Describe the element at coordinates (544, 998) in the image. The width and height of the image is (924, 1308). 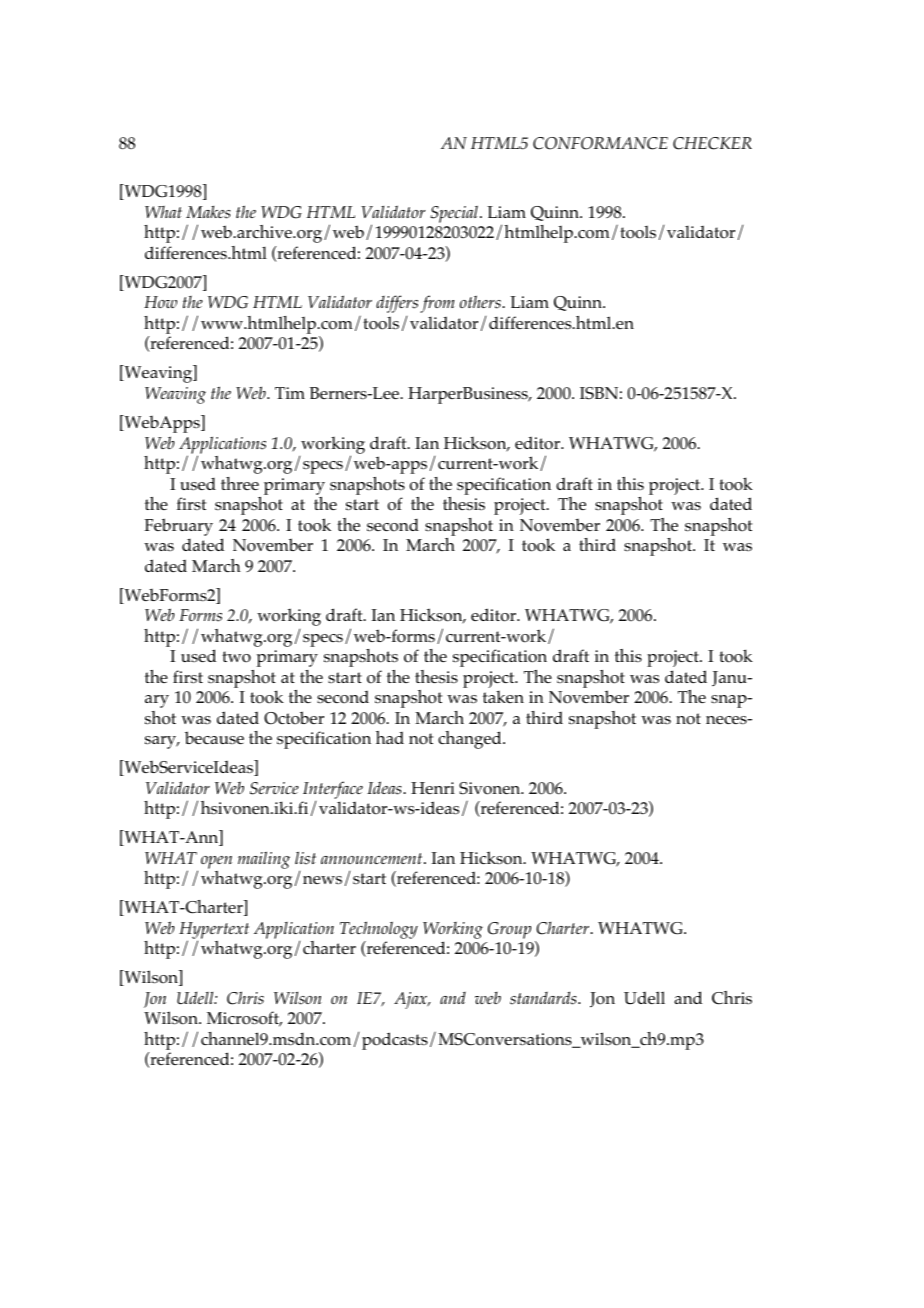
I see `standards` at that location.
